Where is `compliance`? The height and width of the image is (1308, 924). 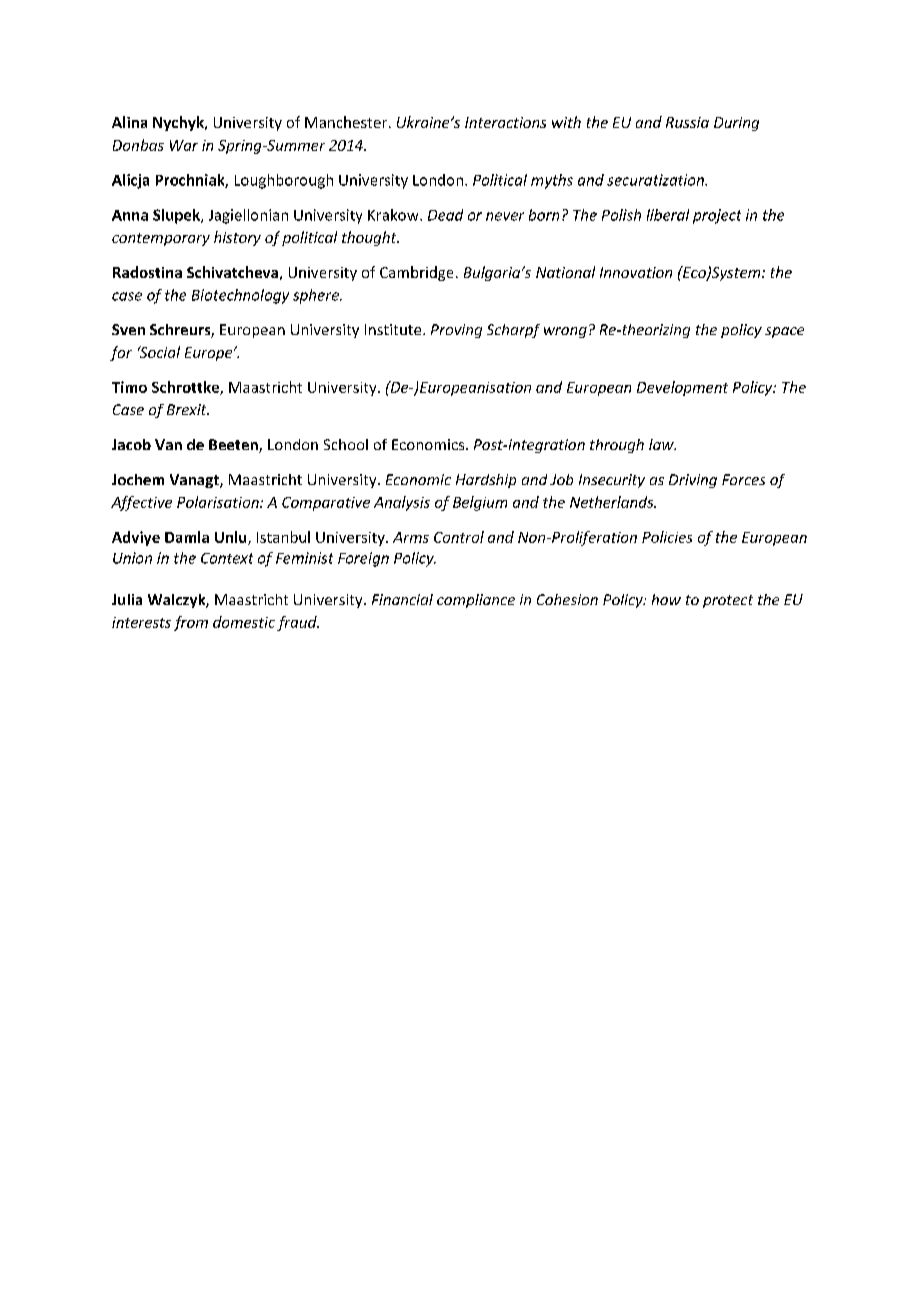 compliance is located at coordinates (476, 601).
